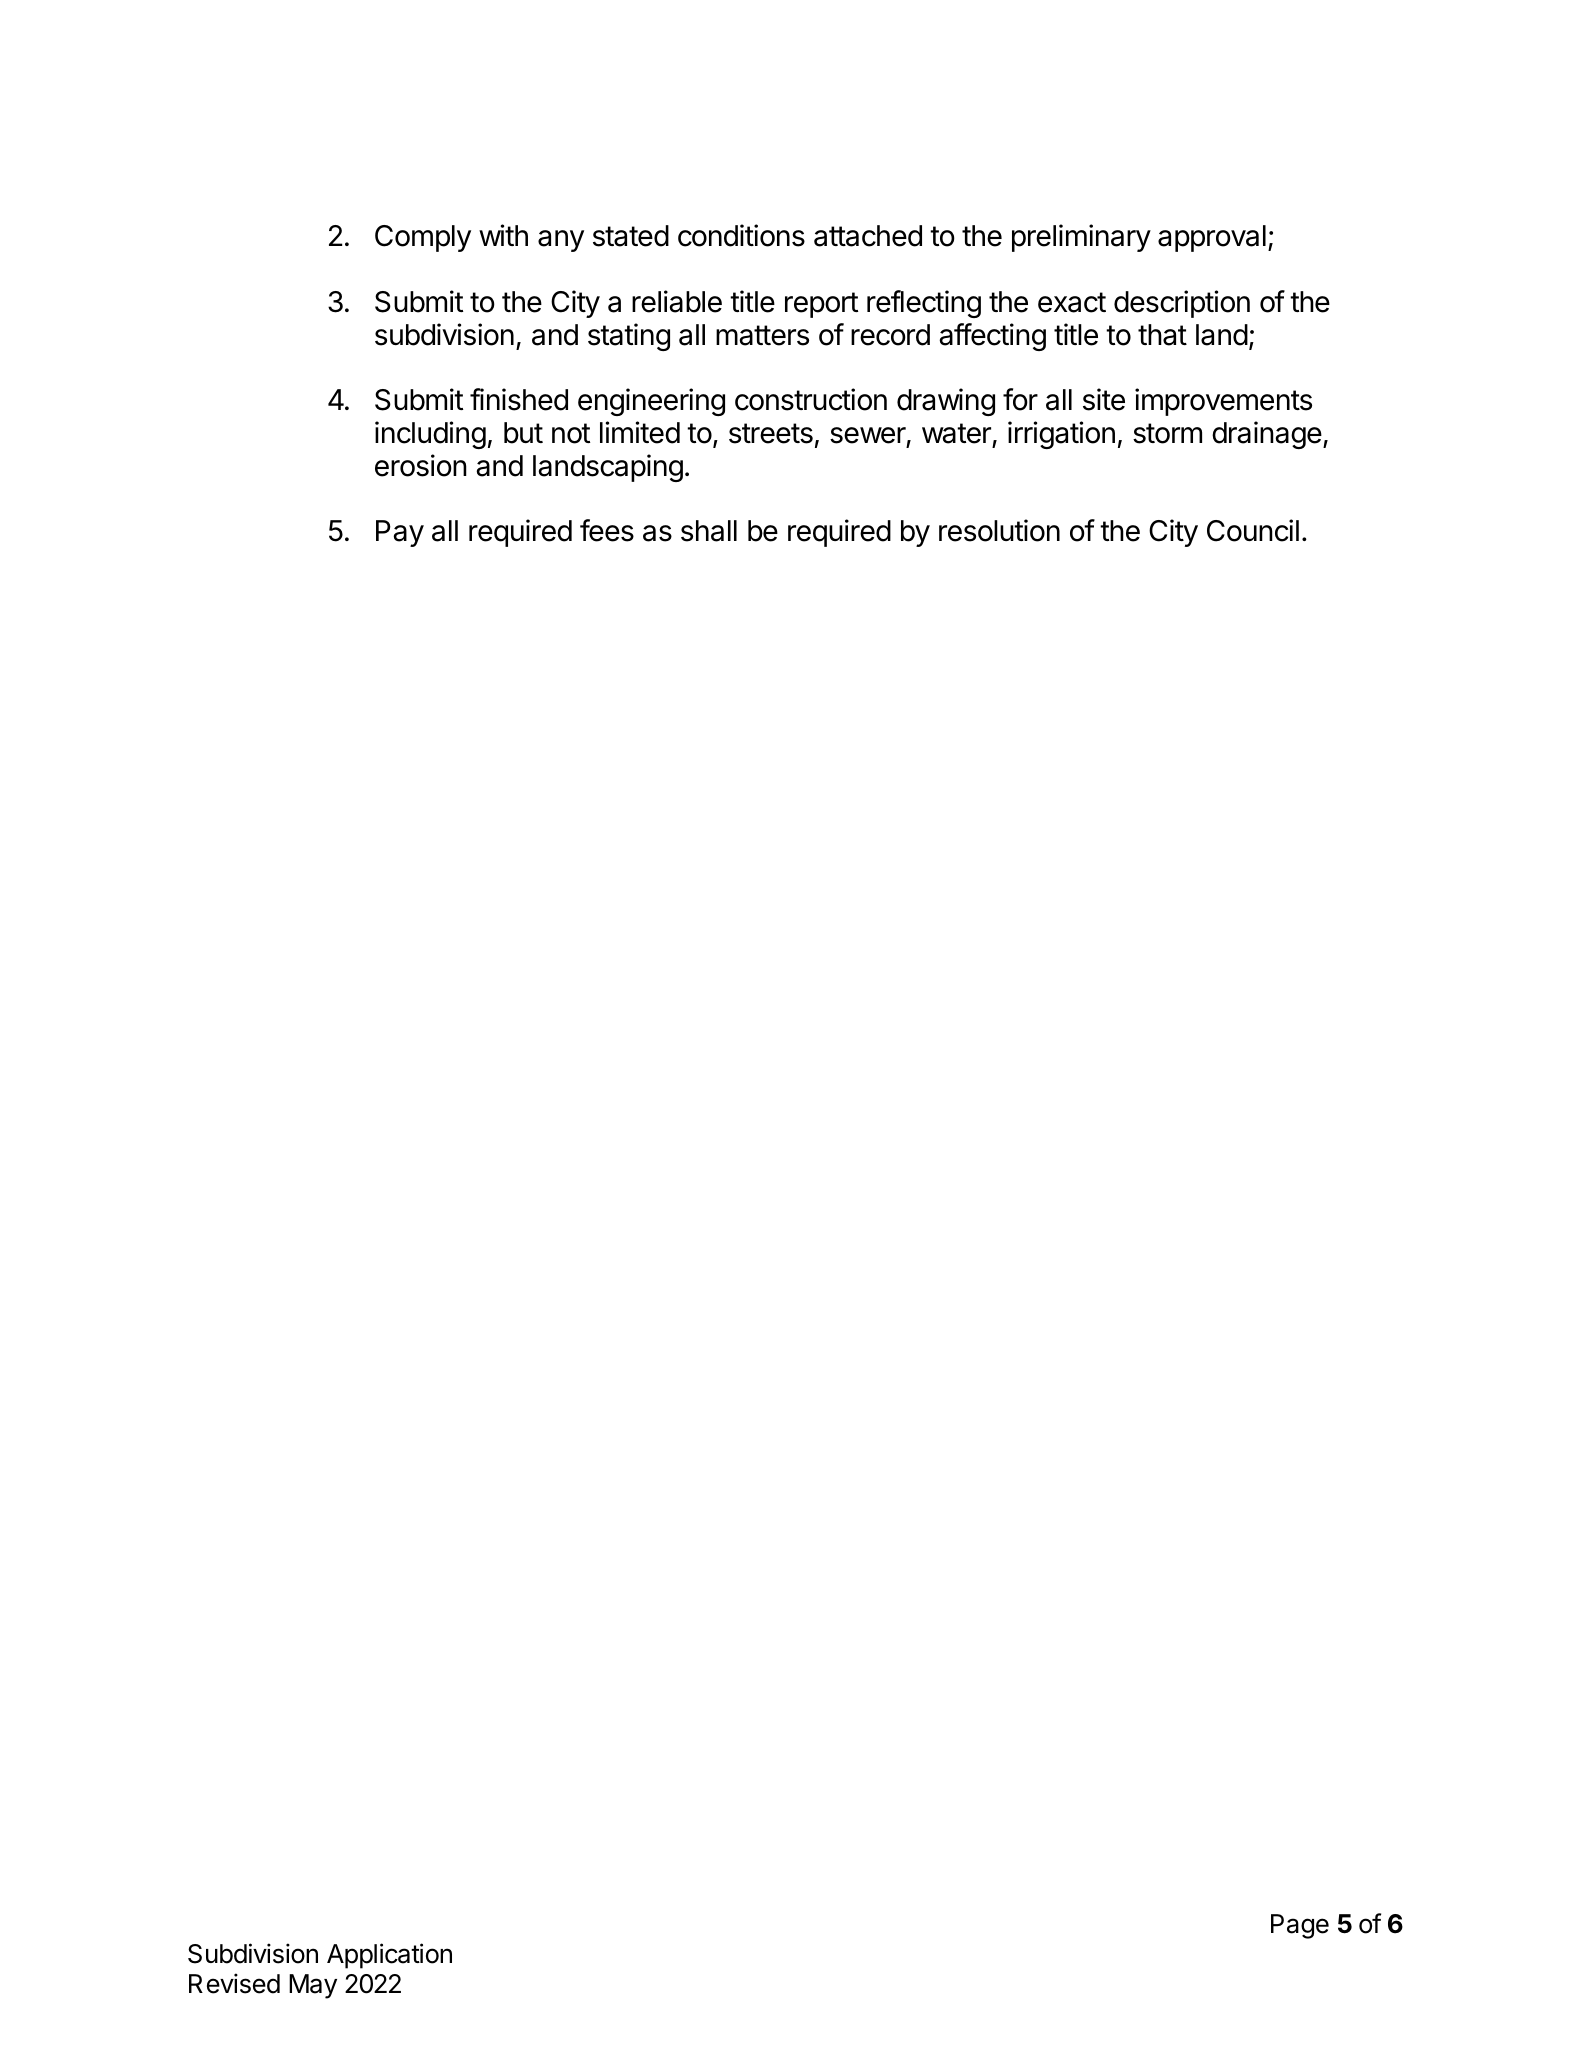  I want to click on Council, so click(1253, 530).
